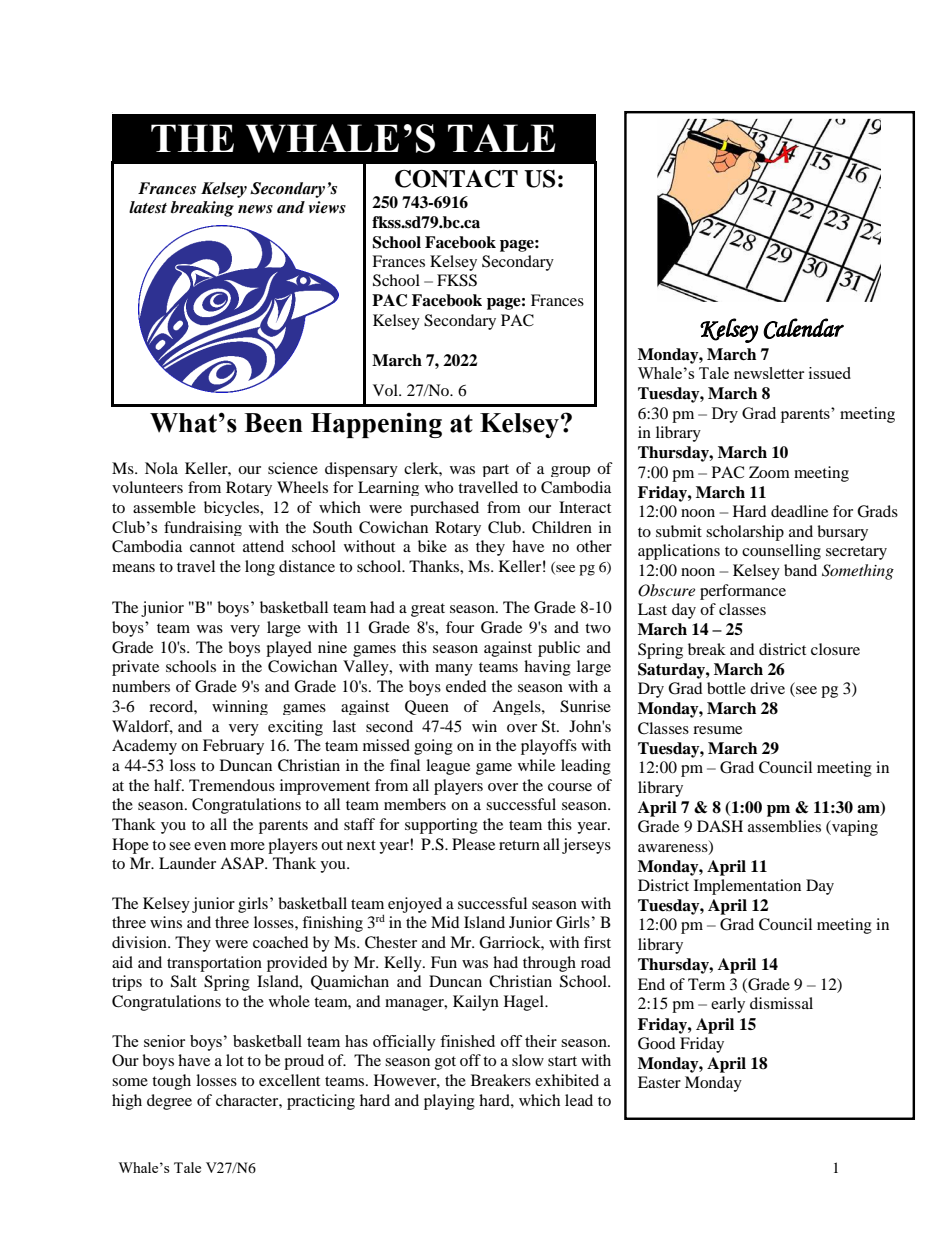  What do you see at coordinates (769, 472) in the screenshot?
I see `Zoom` at bounding box center [769, 472].
